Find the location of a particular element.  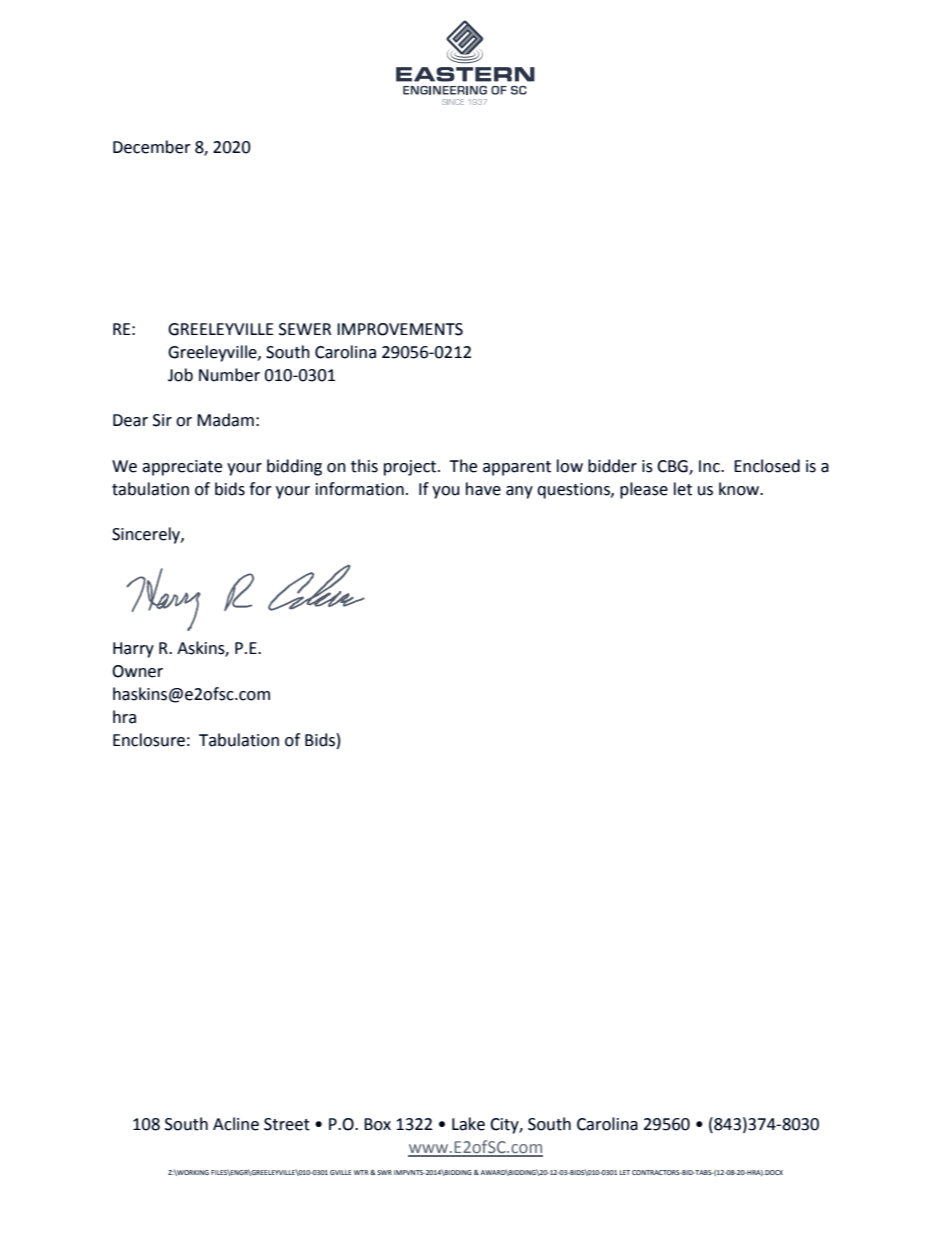

December is located at coordinates (152, 147).
